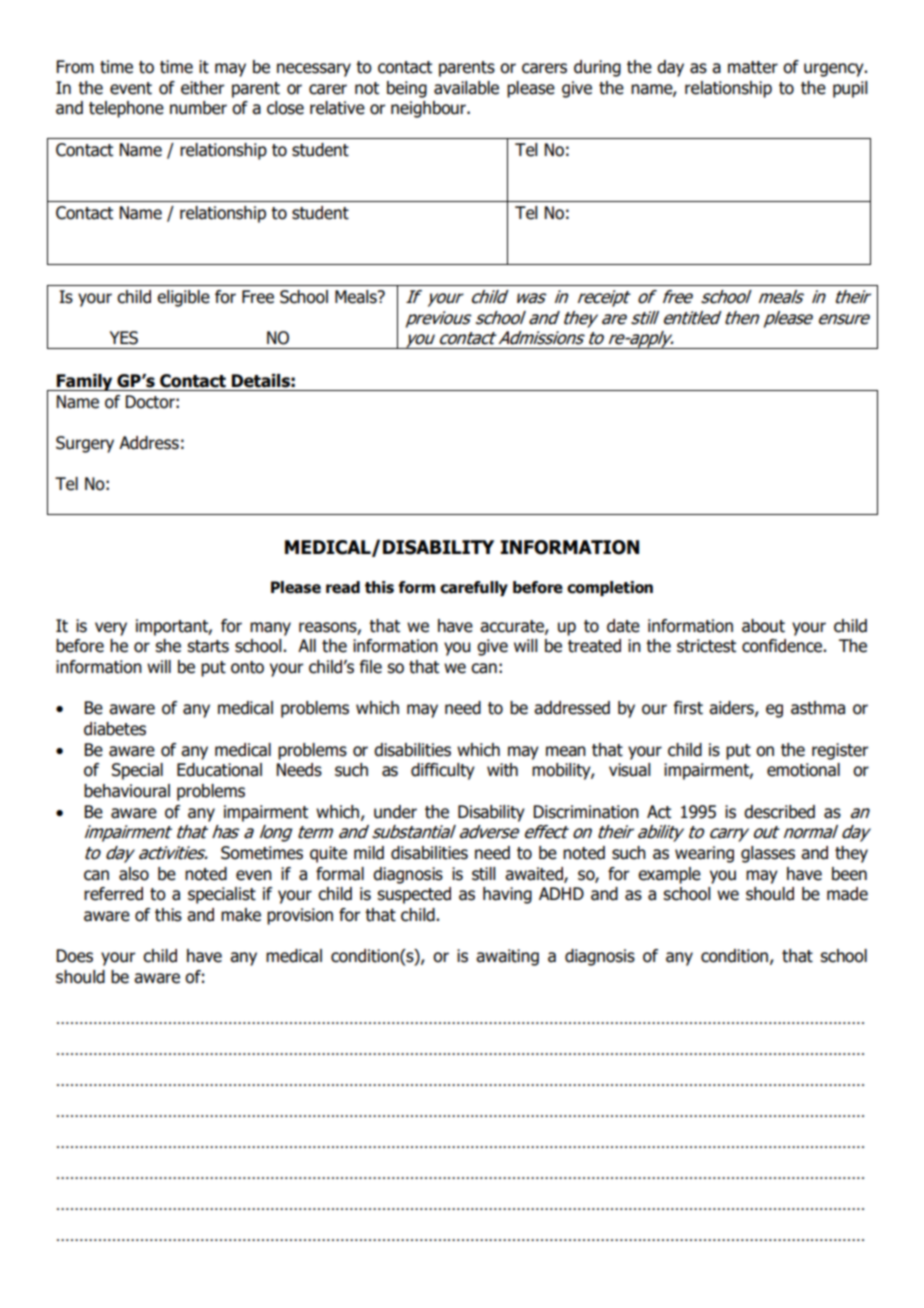  What do you see at coordinates (115, 729) in the image?
I see `diabetes` at bounding box center [115, 729].
